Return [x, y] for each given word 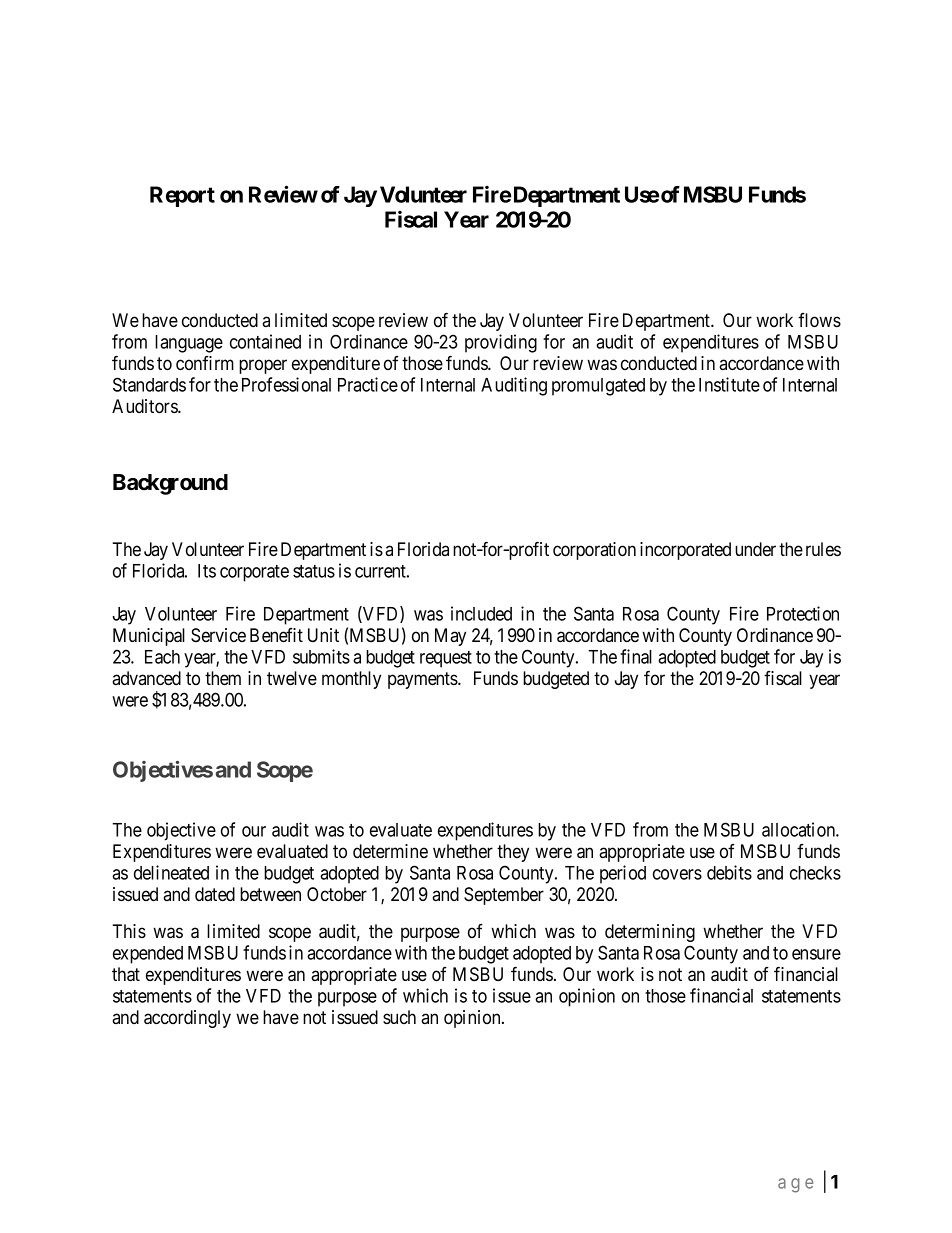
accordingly [187, 1019]
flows [819, 320]
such [399, 1017]
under [755, 549]
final [636, 656]
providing [501, 343]
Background [170, 484]
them [223, 678]
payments [423, 680]
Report [182, 196]
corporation [594, 551]
